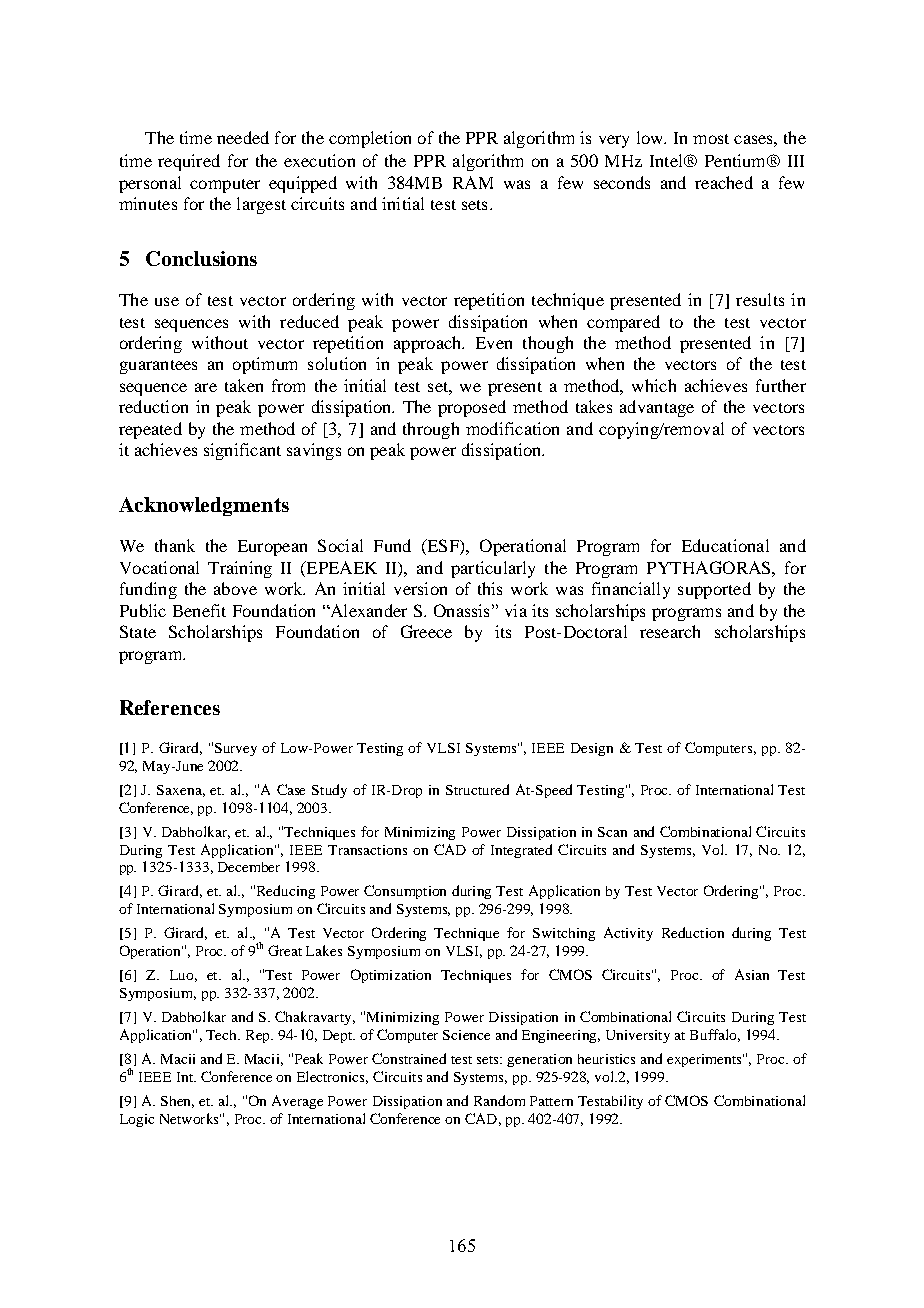  Describe the element at coordinates (370, 139) in the screenshot. I see `completion` at that location.
